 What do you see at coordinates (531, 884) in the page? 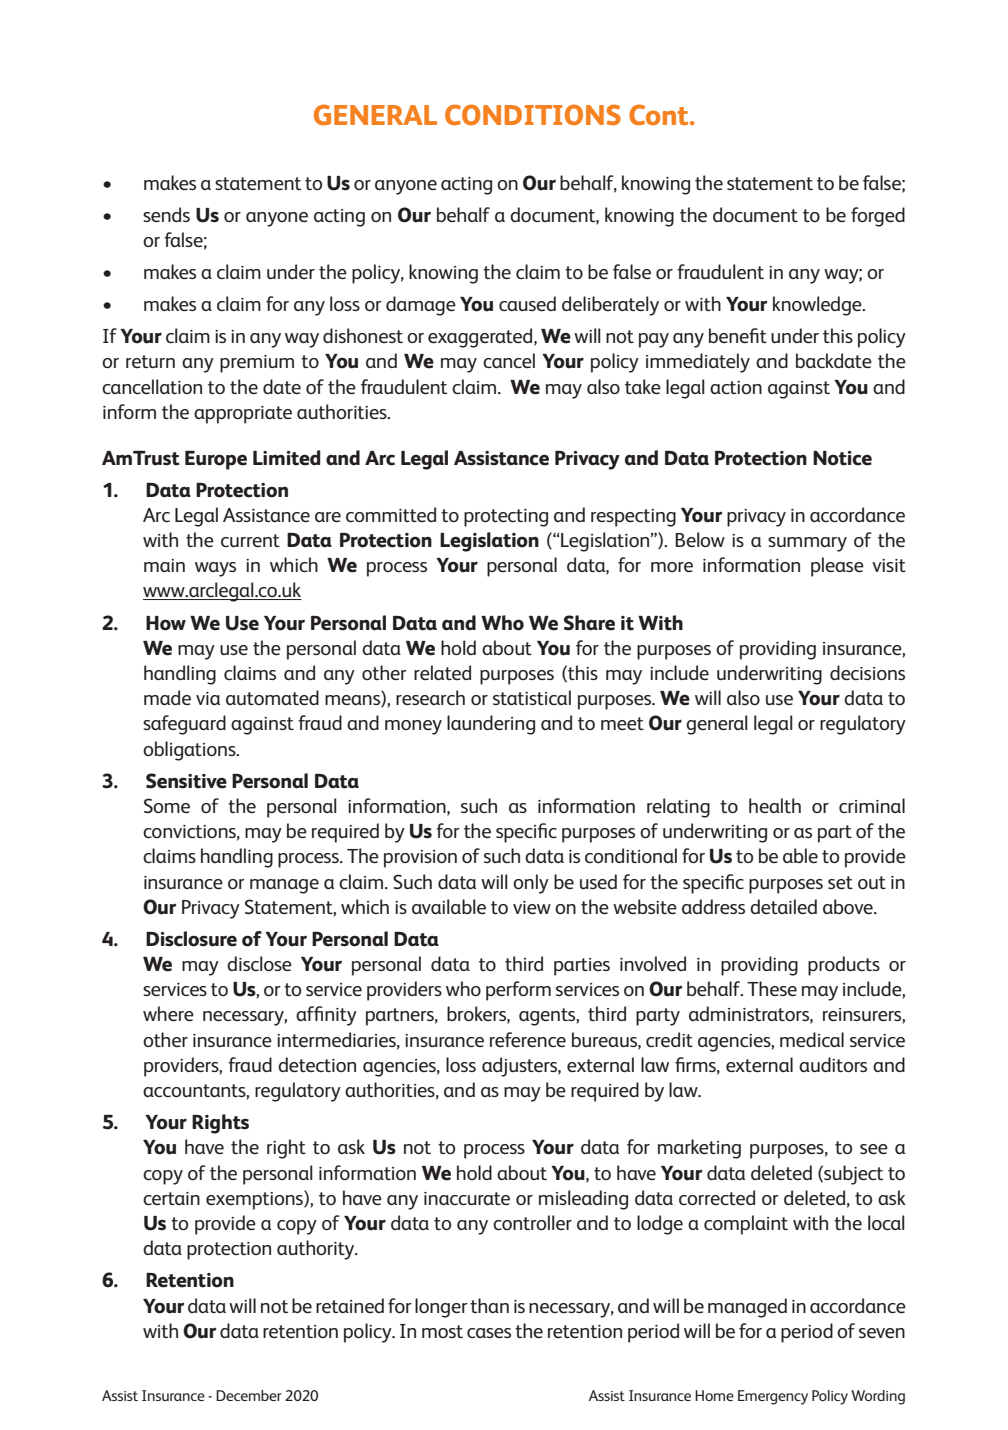
I see `only` at bounding box center [531, 884].
